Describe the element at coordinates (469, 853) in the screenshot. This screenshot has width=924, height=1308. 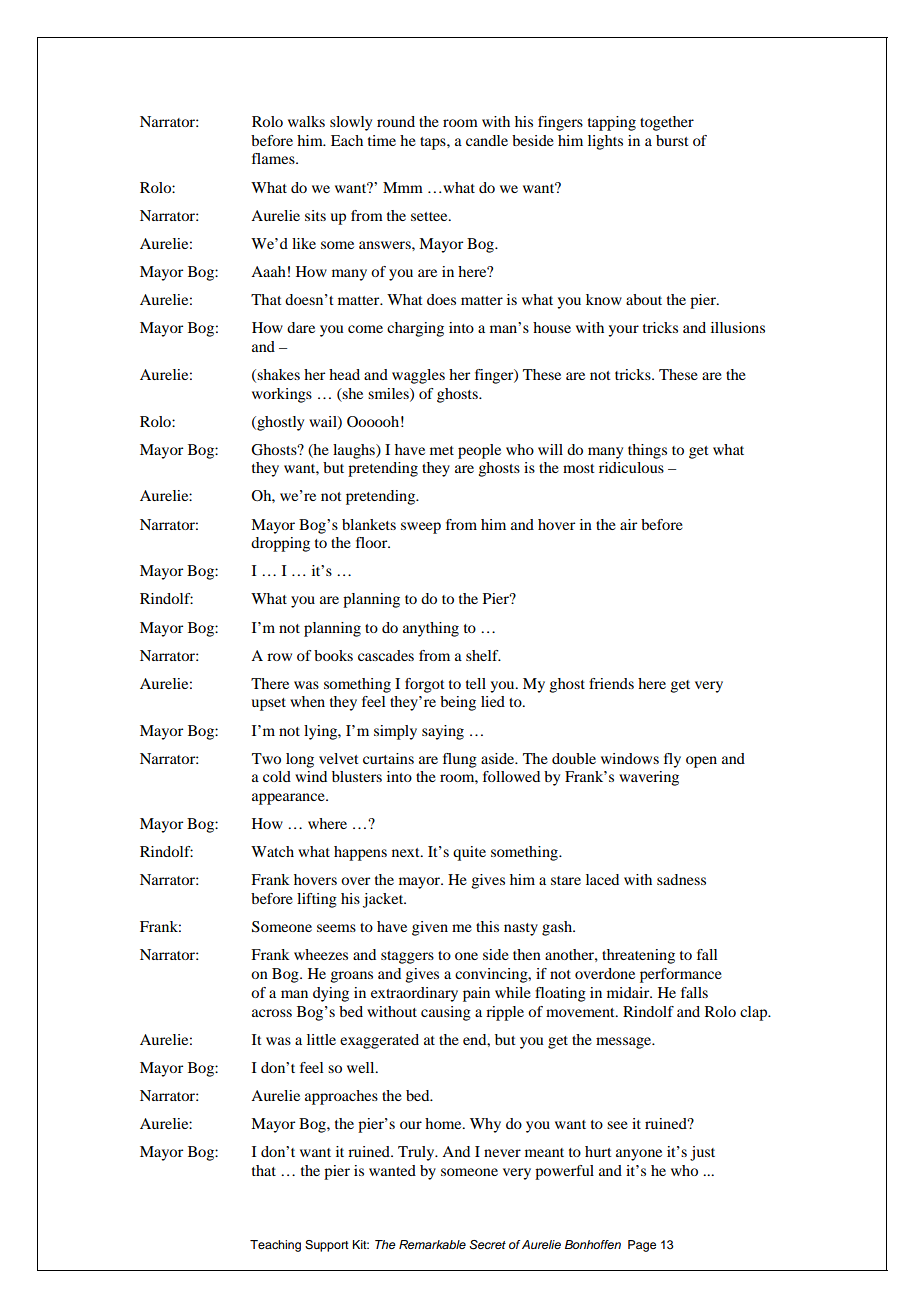
I see `quite` at that location.
